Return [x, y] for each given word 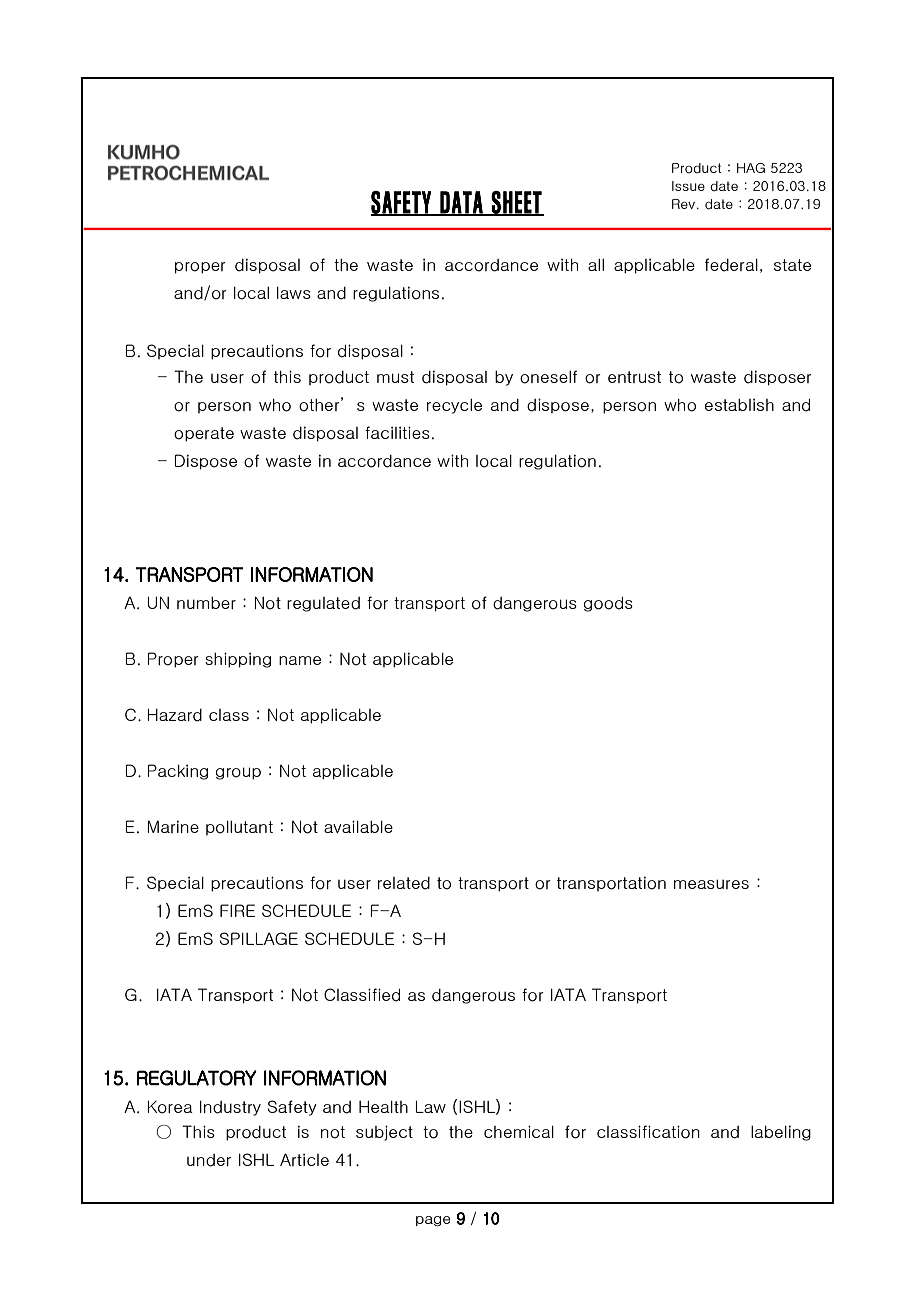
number [206, 603]
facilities [397, 432]
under [209, 1160]
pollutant [239, 827]
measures [711, 884]
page [433, 1221]
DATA [461, 203]
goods [608, 604]
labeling [781, 1133]
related [404, 883]
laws [294, 292]
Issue [688, 186]
